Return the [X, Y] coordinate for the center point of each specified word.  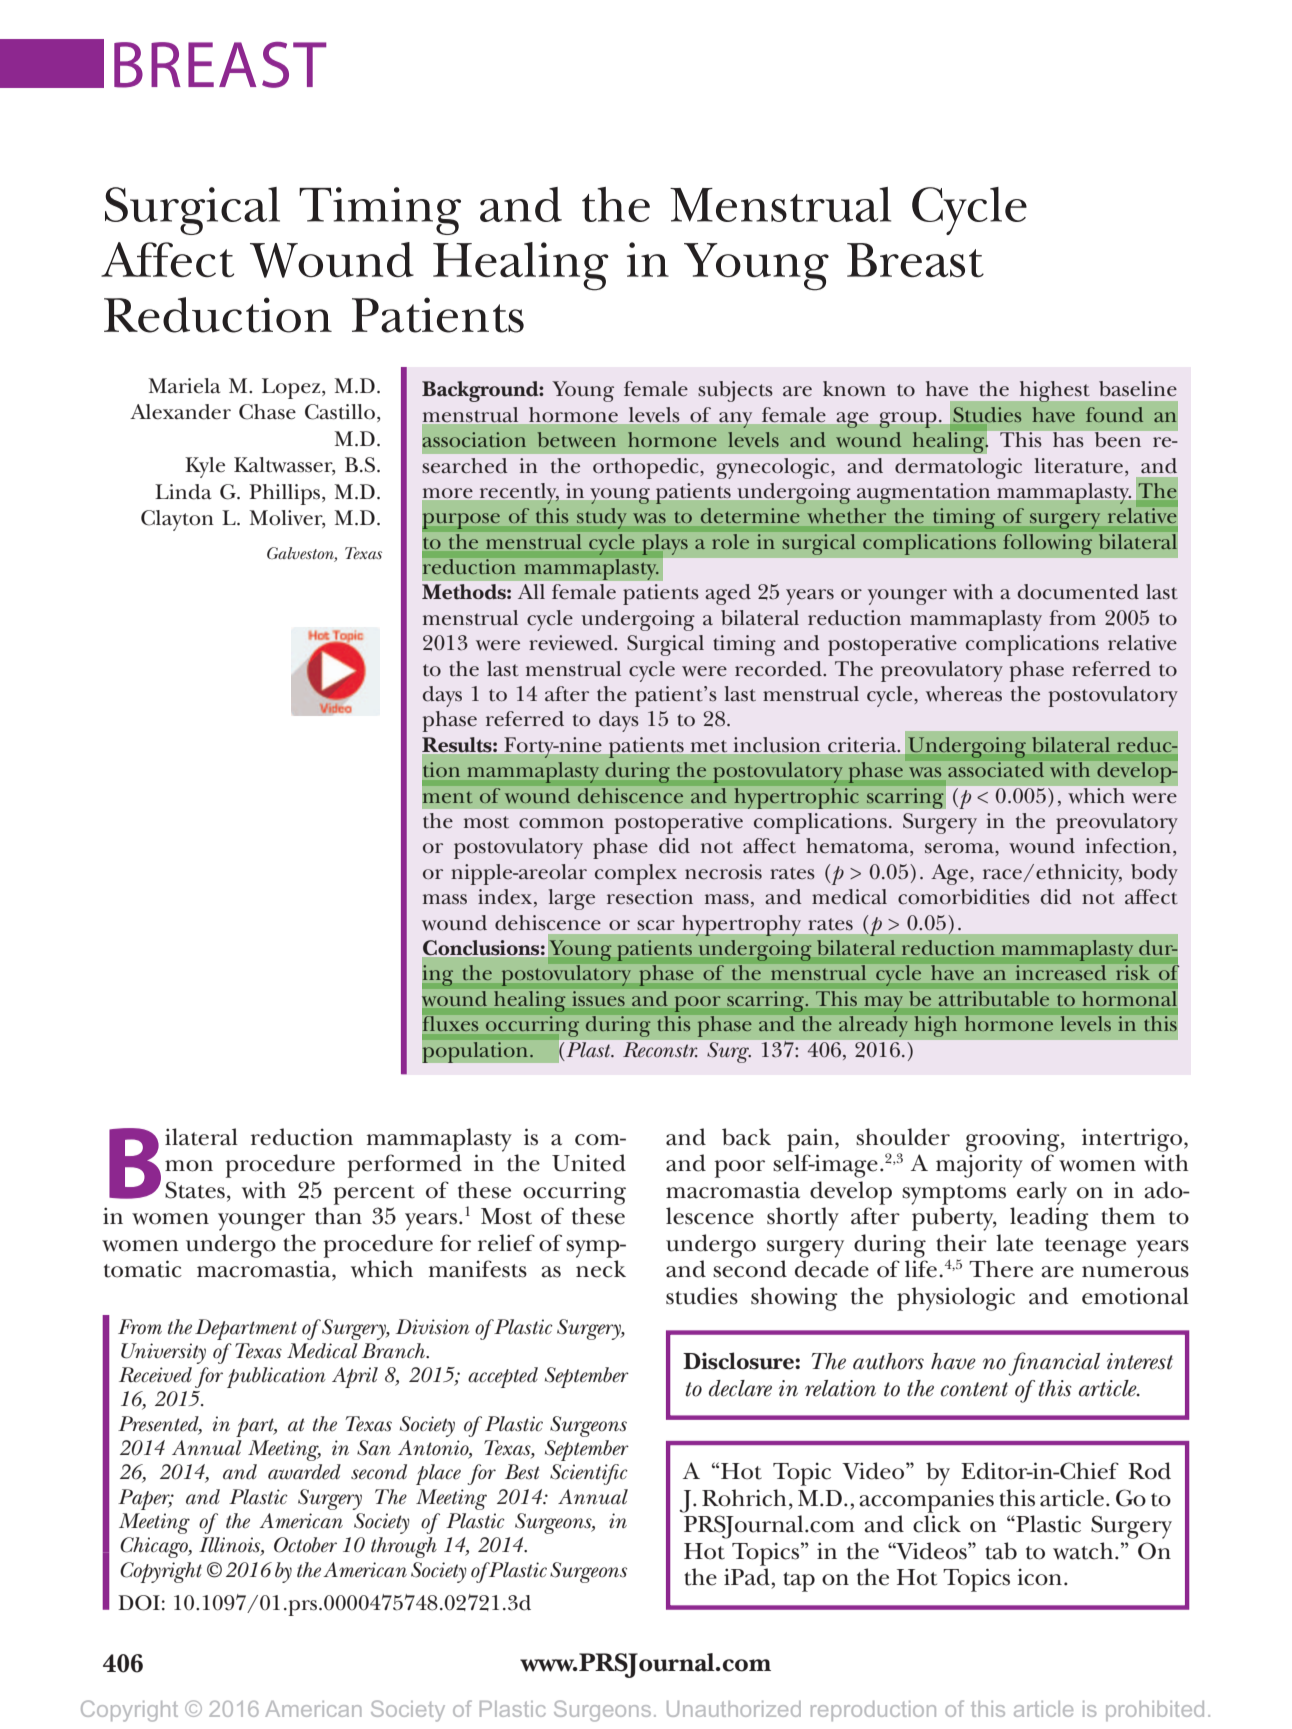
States [195, 1190]
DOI [139, 1603]
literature [1079, 466]
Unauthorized [734, 1709]
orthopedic [647, 468]
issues [598, 998]
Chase [267, 412]
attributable [994, 998]
